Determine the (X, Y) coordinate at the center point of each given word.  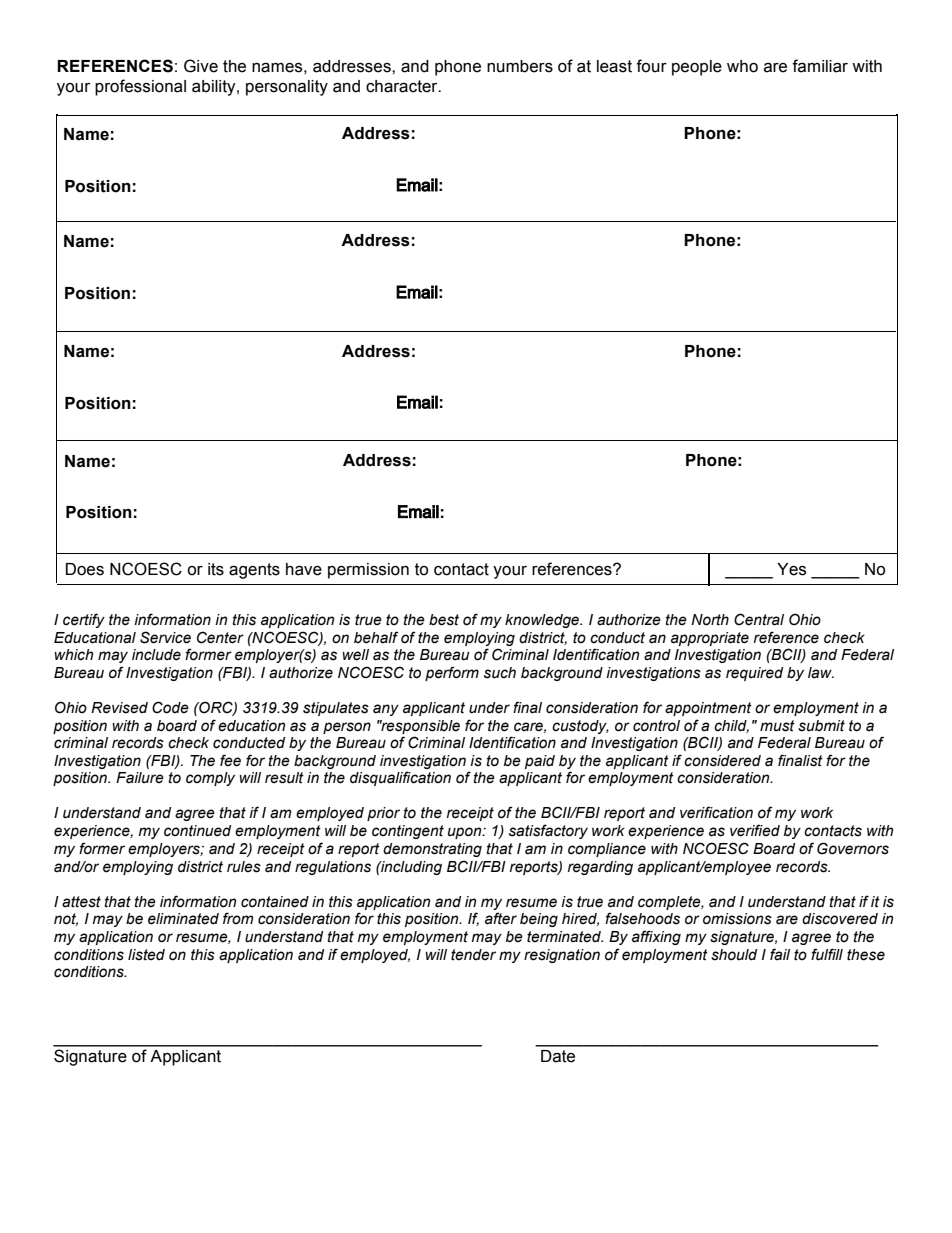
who (742, 66)
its (216, 569)
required (754, 674)
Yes (791, 569)
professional (140, 87)
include (156, 655)
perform (452, 673)
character (403, 86)
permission (368, 571)
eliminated (183, 919)
